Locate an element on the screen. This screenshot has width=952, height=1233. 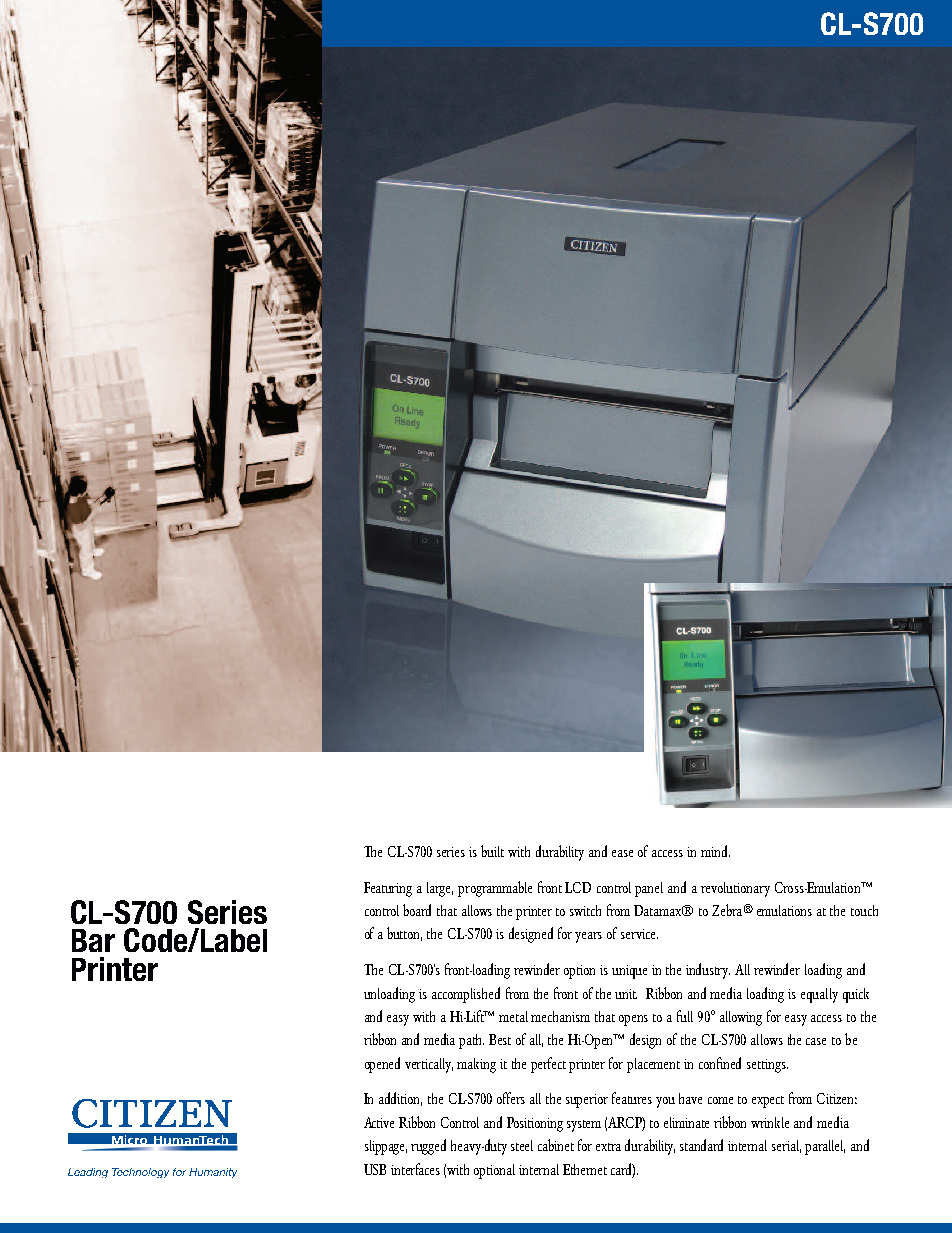
mind is located at coordinates (715, 851).
